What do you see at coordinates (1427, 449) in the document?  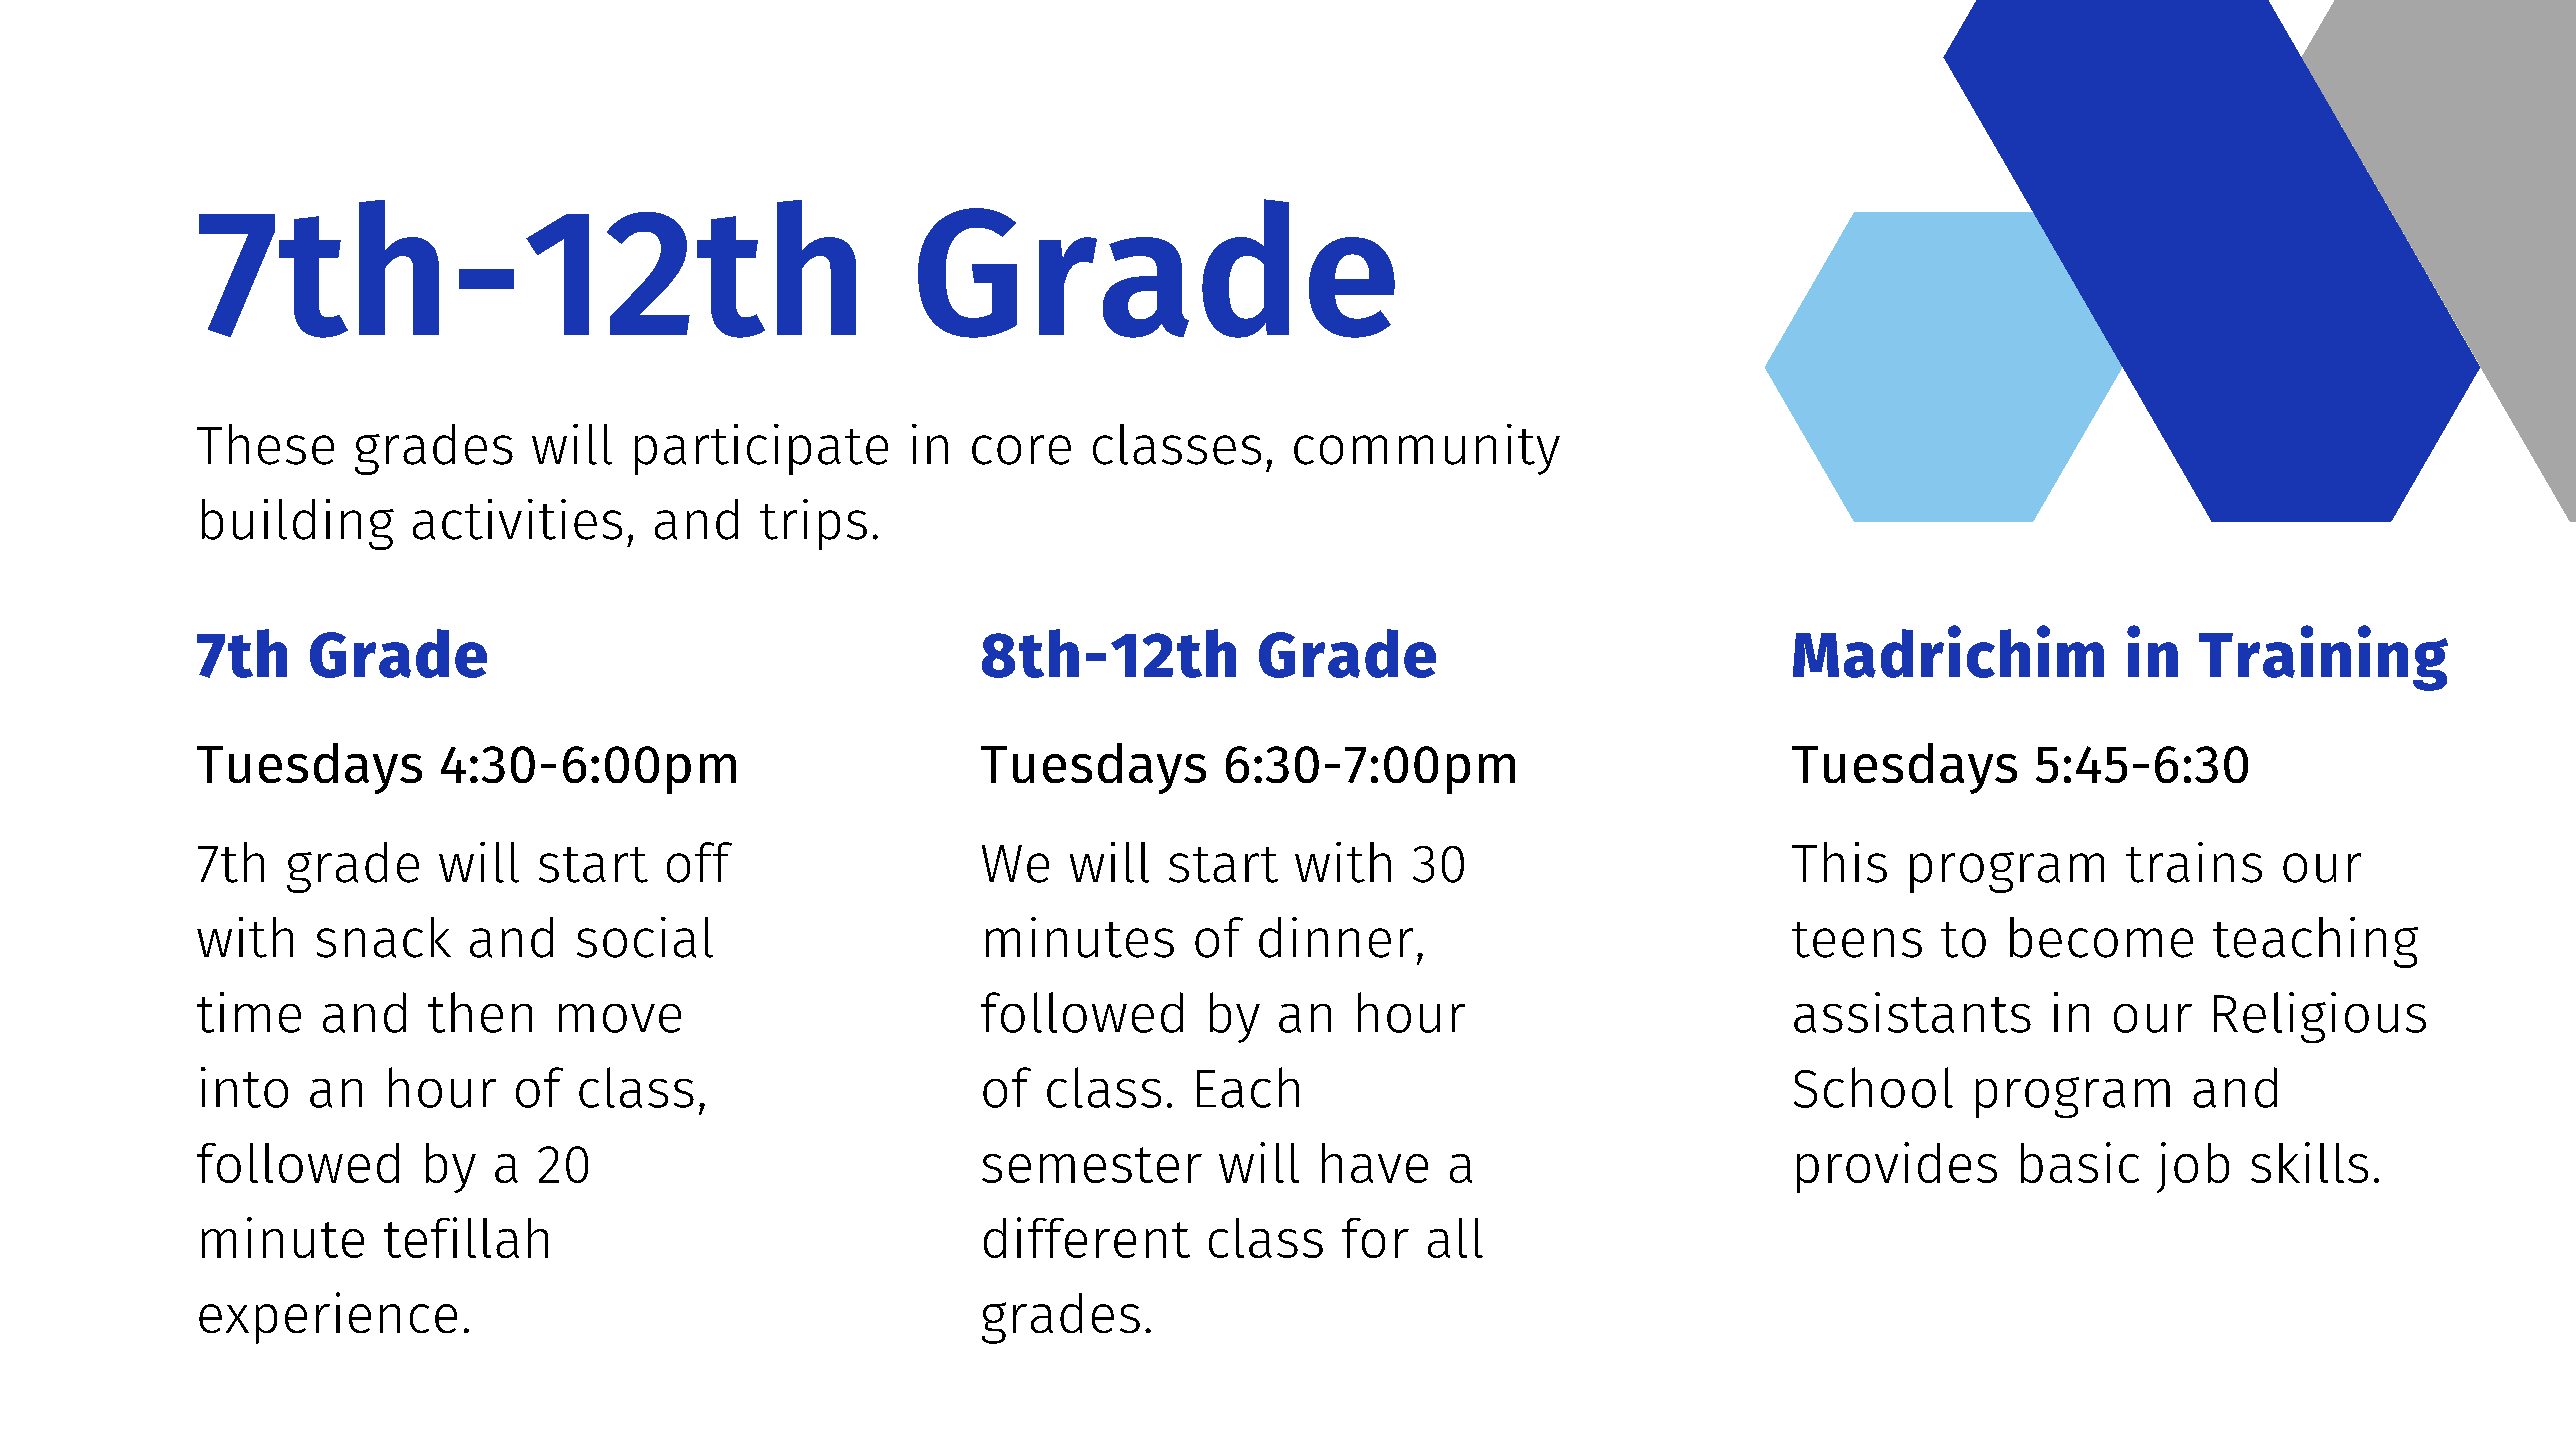 I see `community` at bounding box center [1427, 449].
